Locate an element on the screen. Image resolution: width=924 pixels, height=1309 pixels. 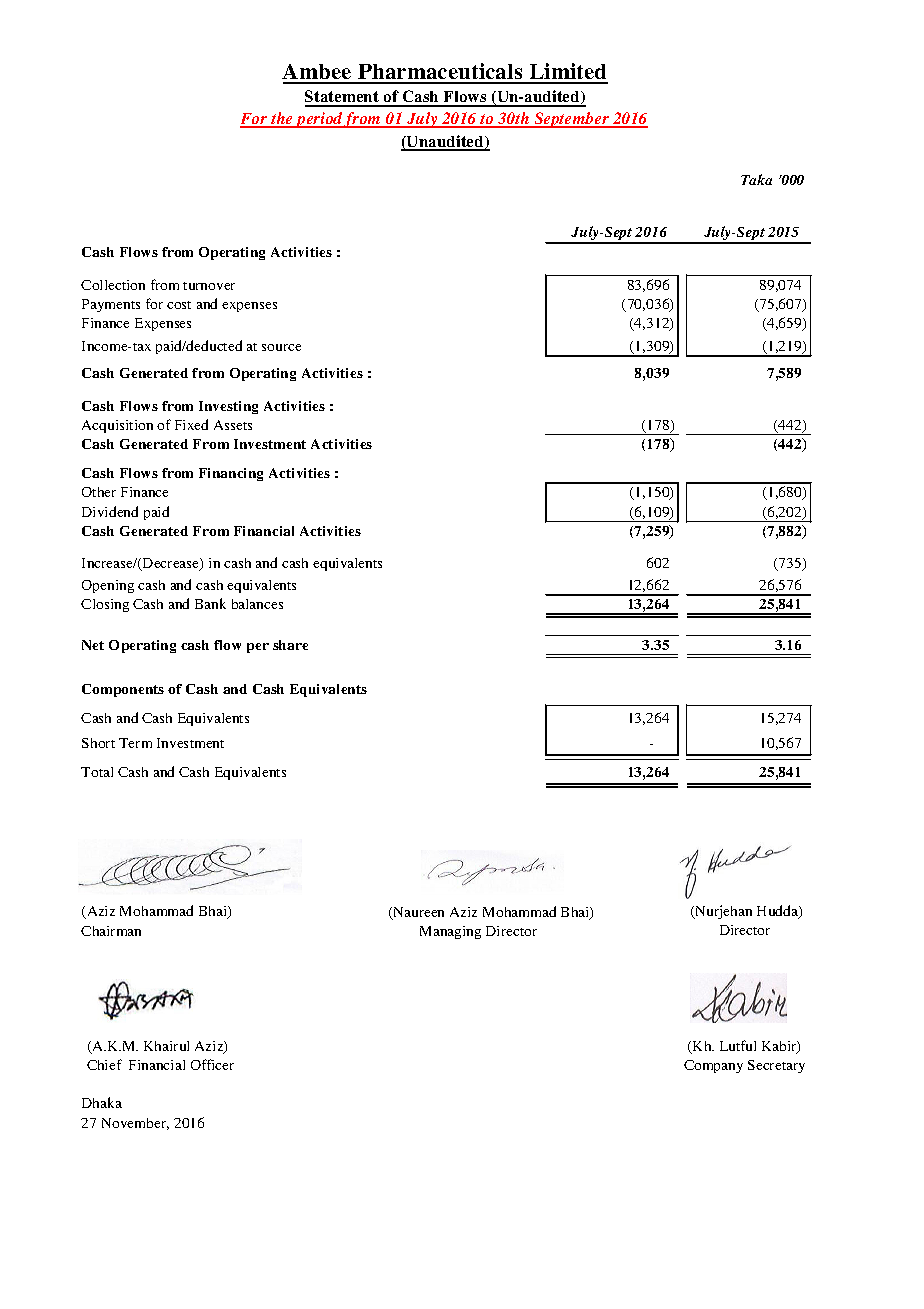
share is located at coordinates (290, 645).
